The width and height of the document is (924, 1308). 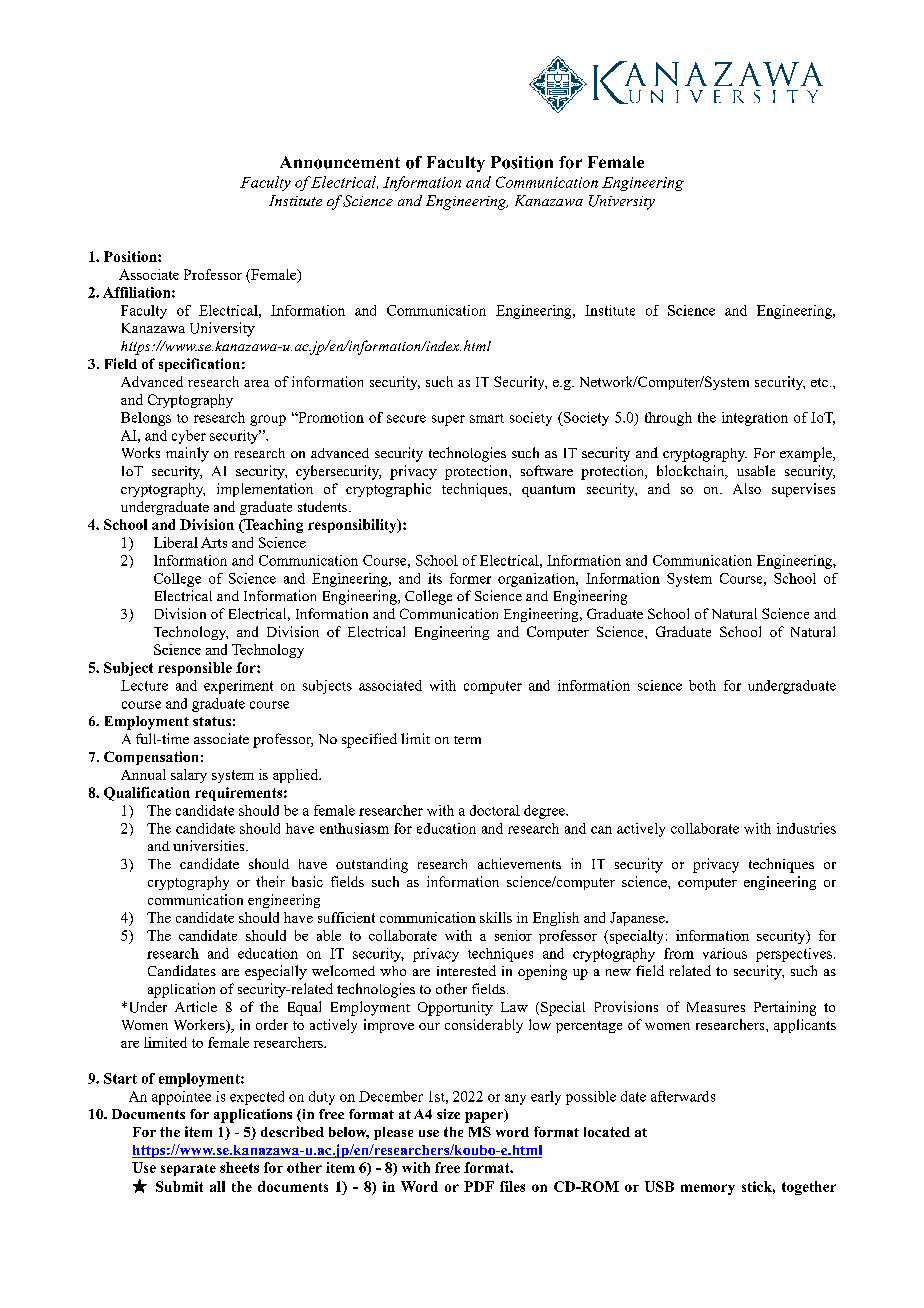 I want to click on responsible, so click(x=195, y=669).
